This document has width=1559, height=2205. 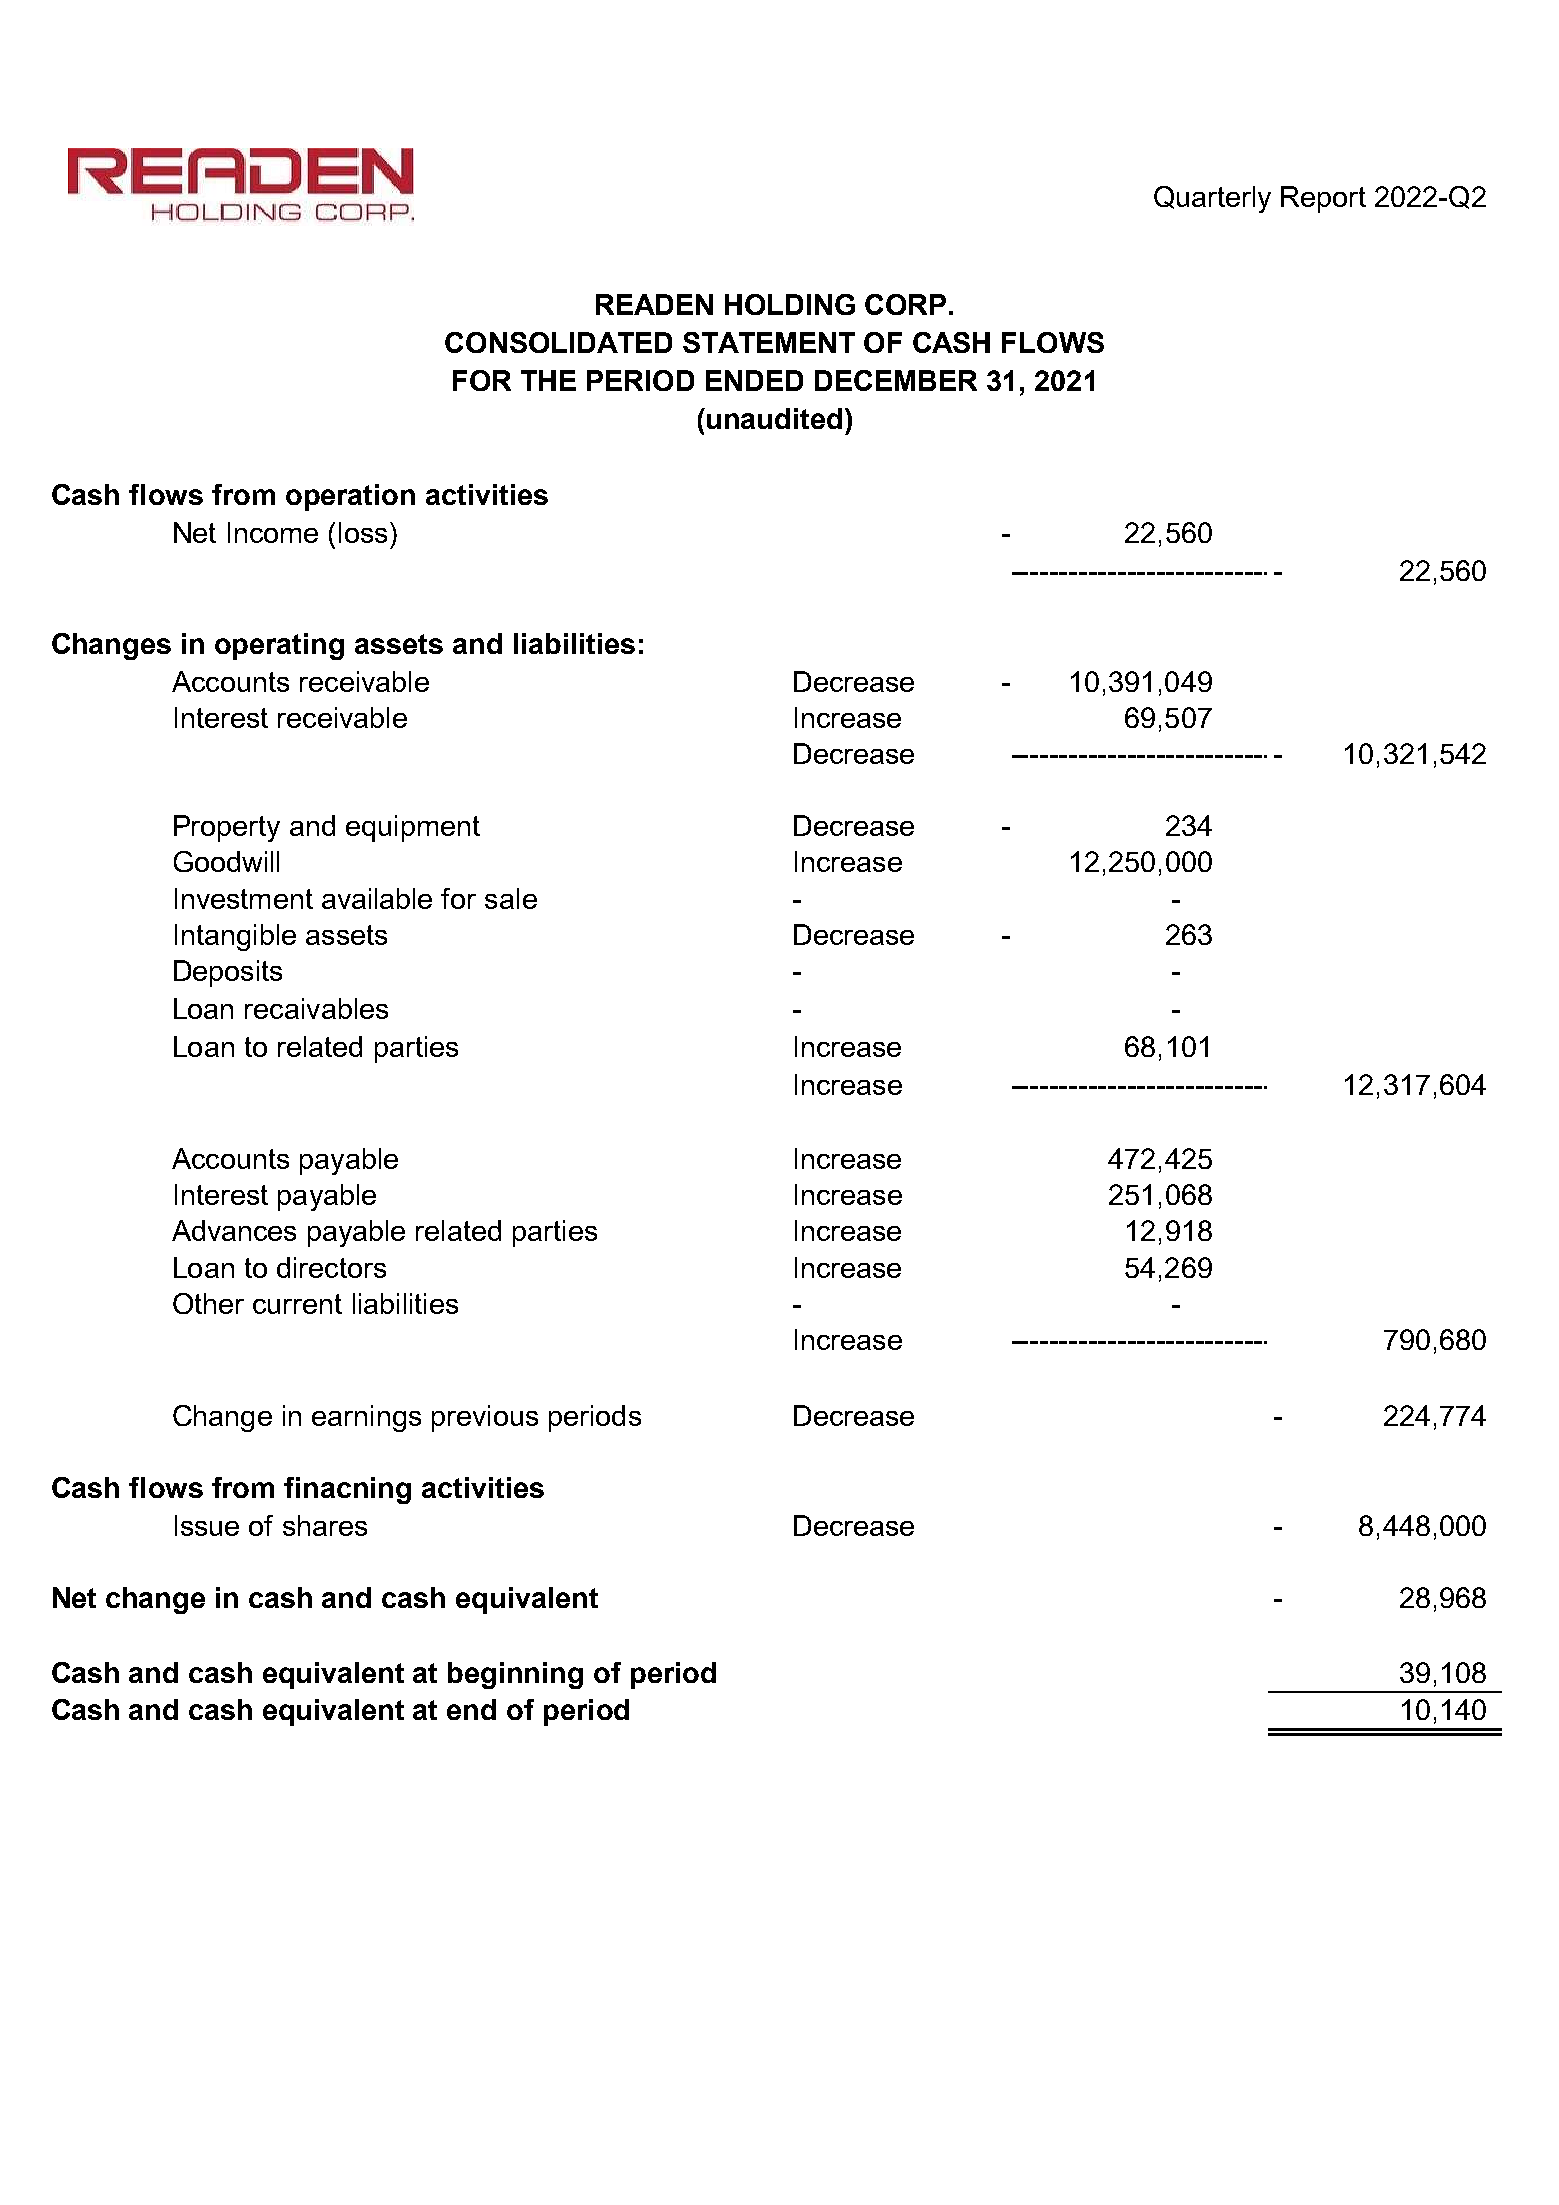 What do you see at coordinates (485, 1418) in the document?
I see `previous` at bounding box center [485, 1418].
